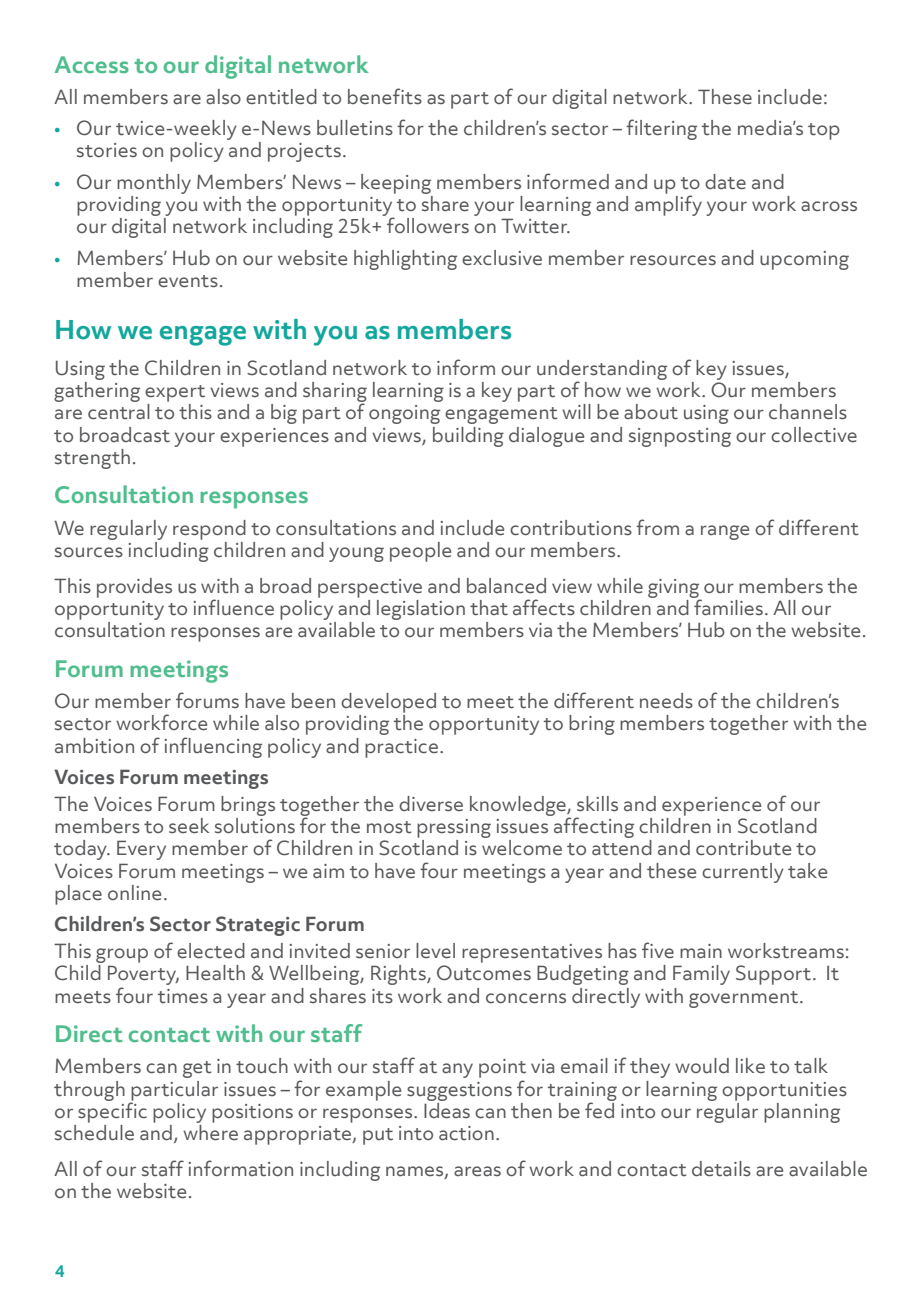 This image has height=1308, width=924. I want to click on provides, so click(134, 588).
